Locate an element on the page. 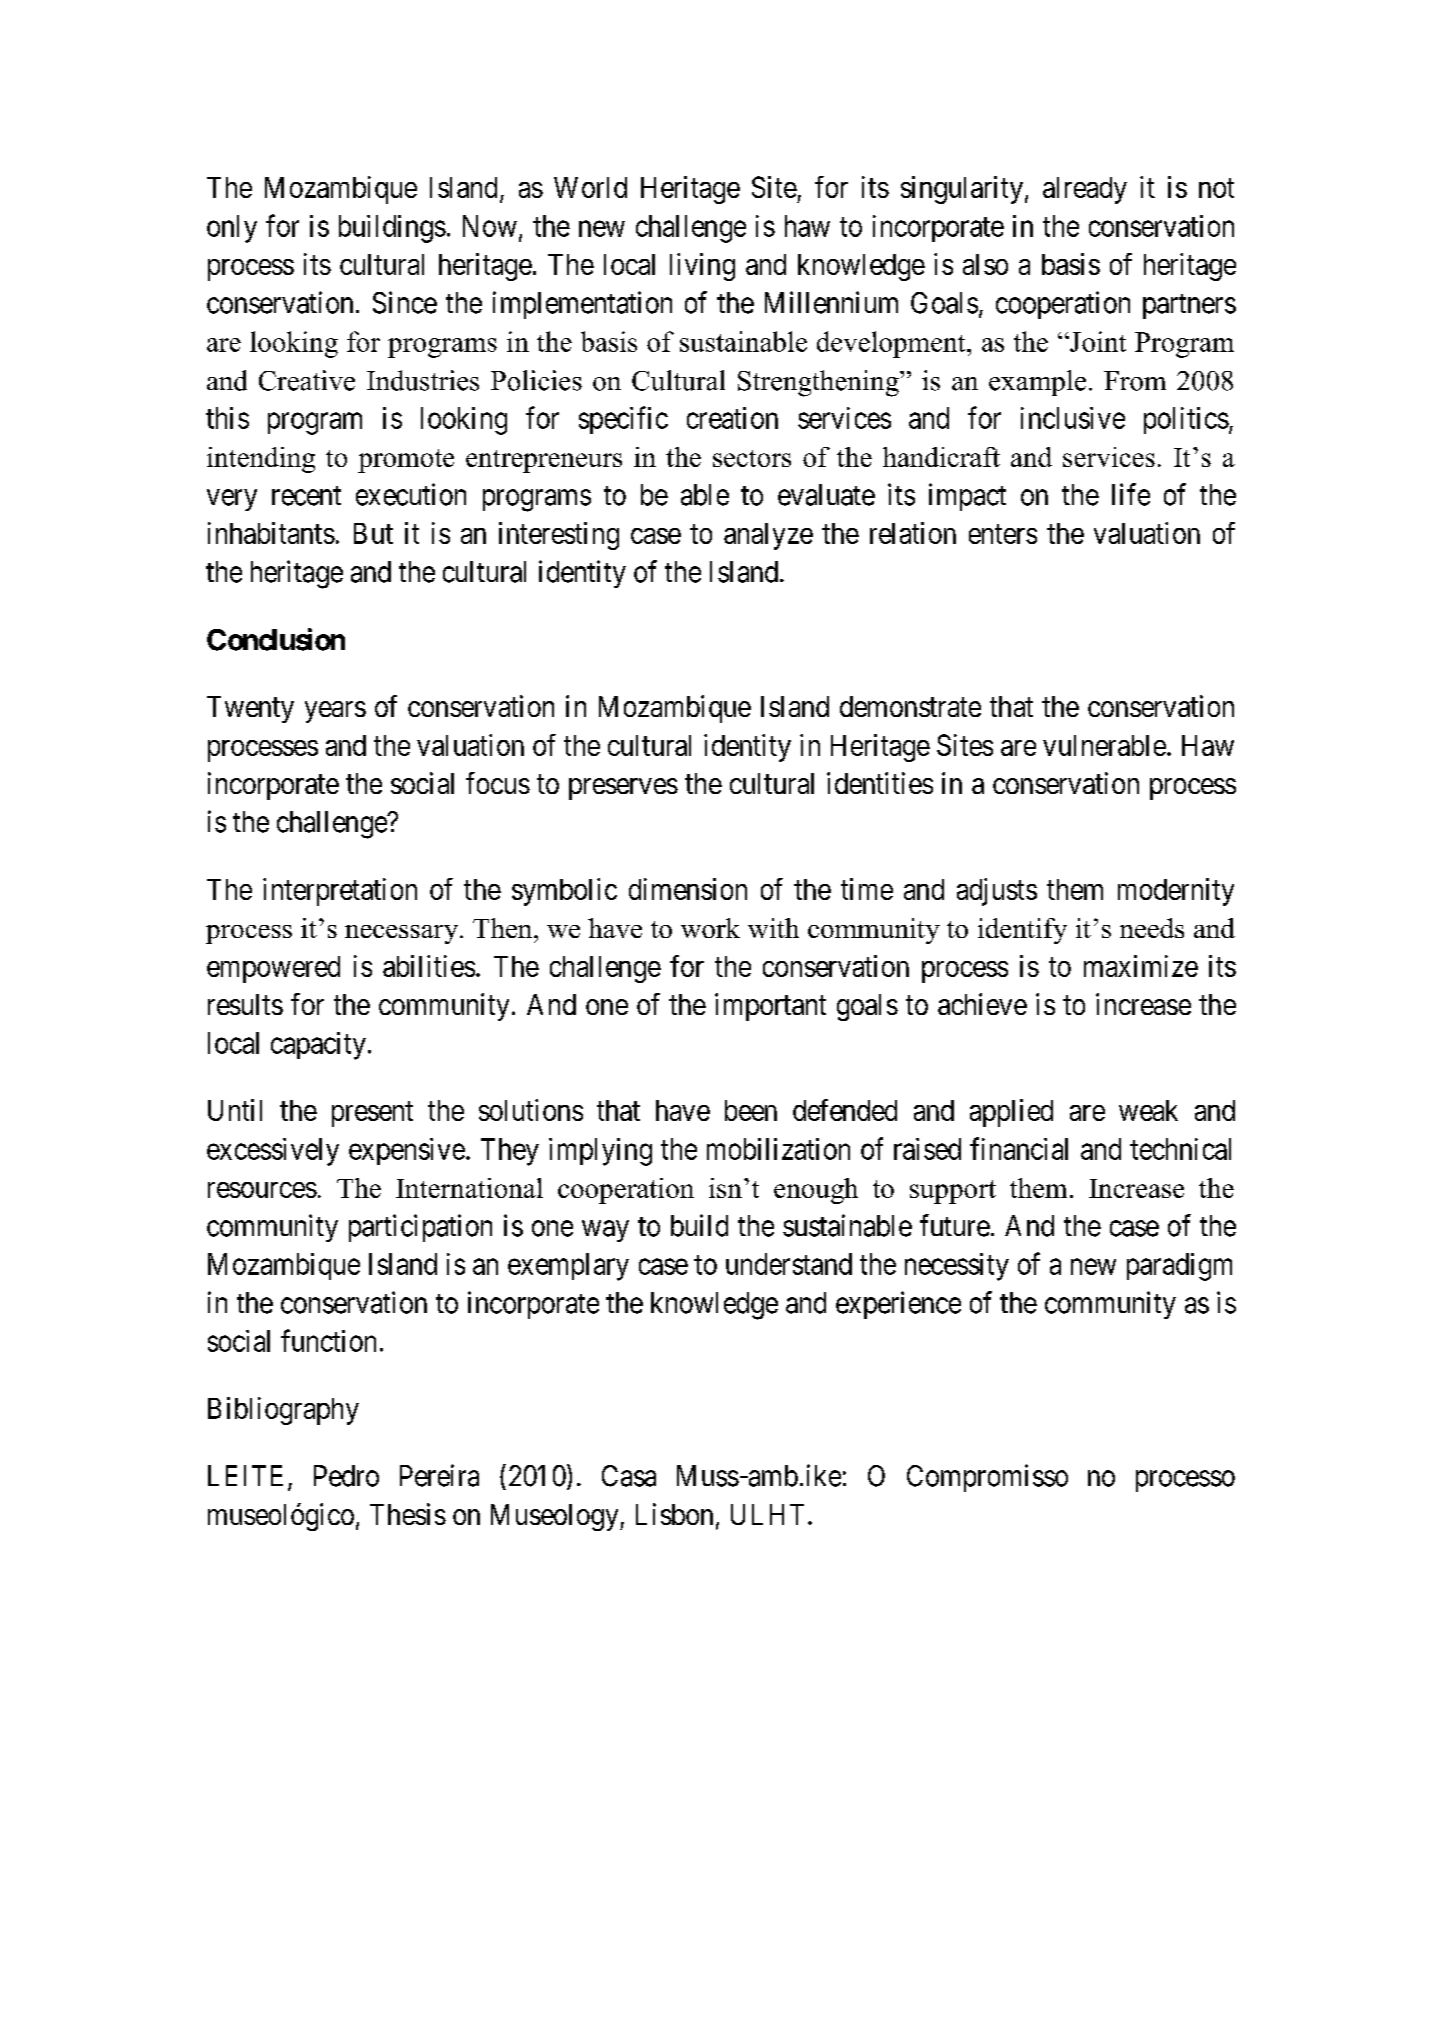 Image resolution: width=1441 pixels, height=2038 pixels. dimension is located at coordinates (688, 889).
